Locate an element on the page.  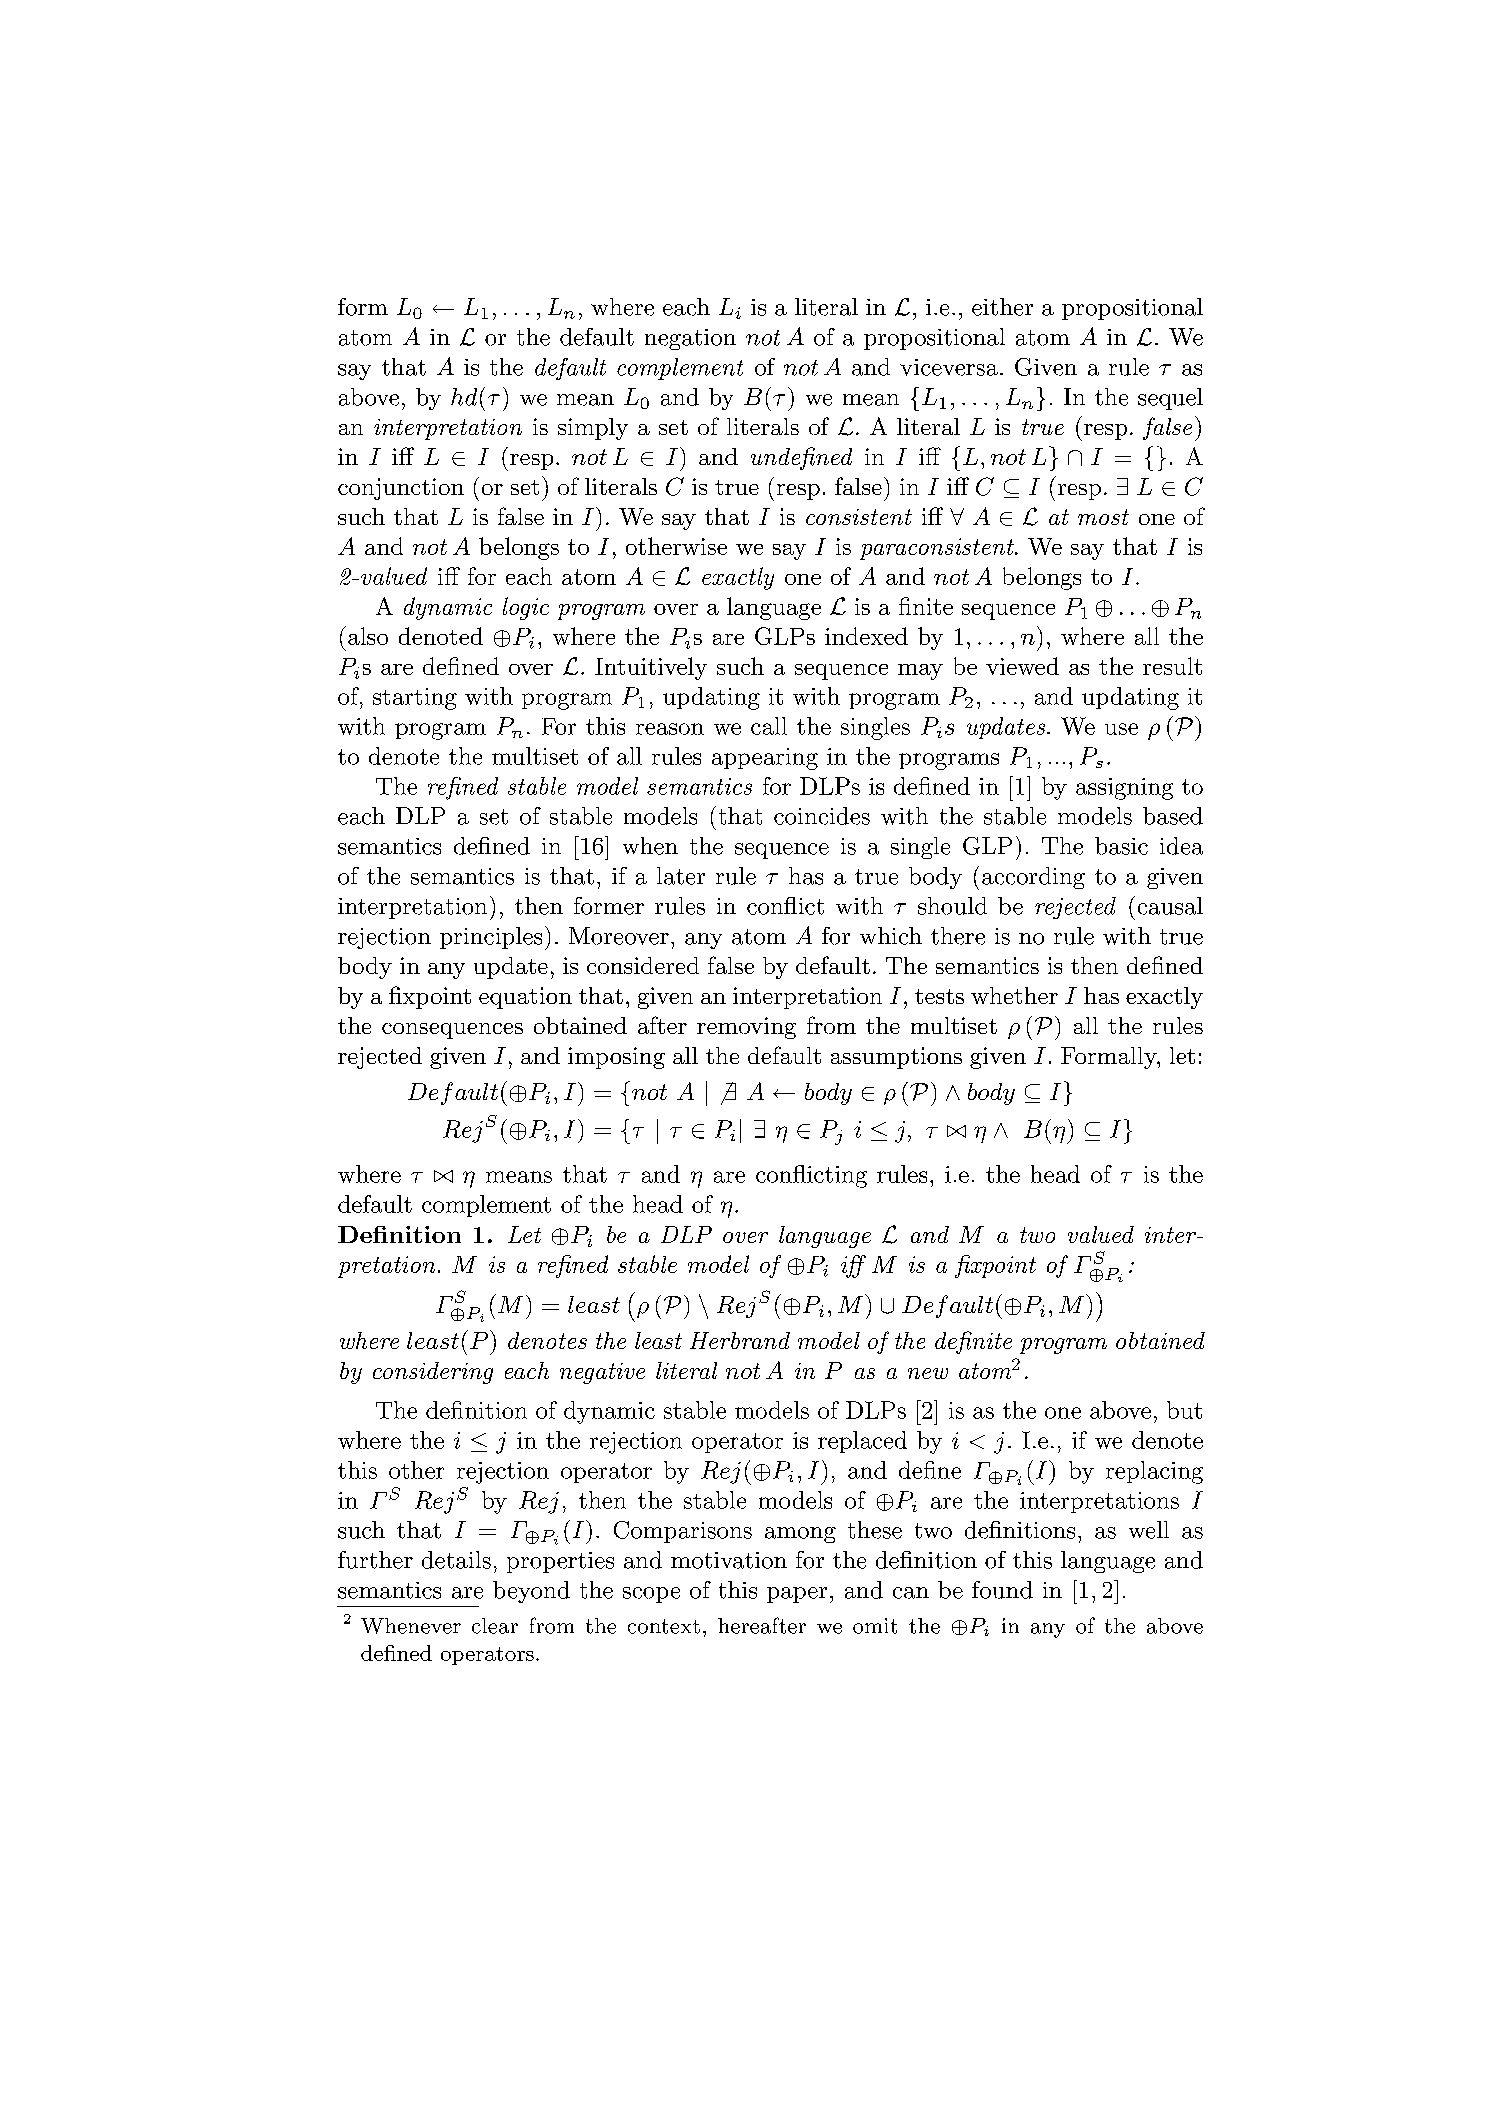
use is located at coordinates (1121, 729).
